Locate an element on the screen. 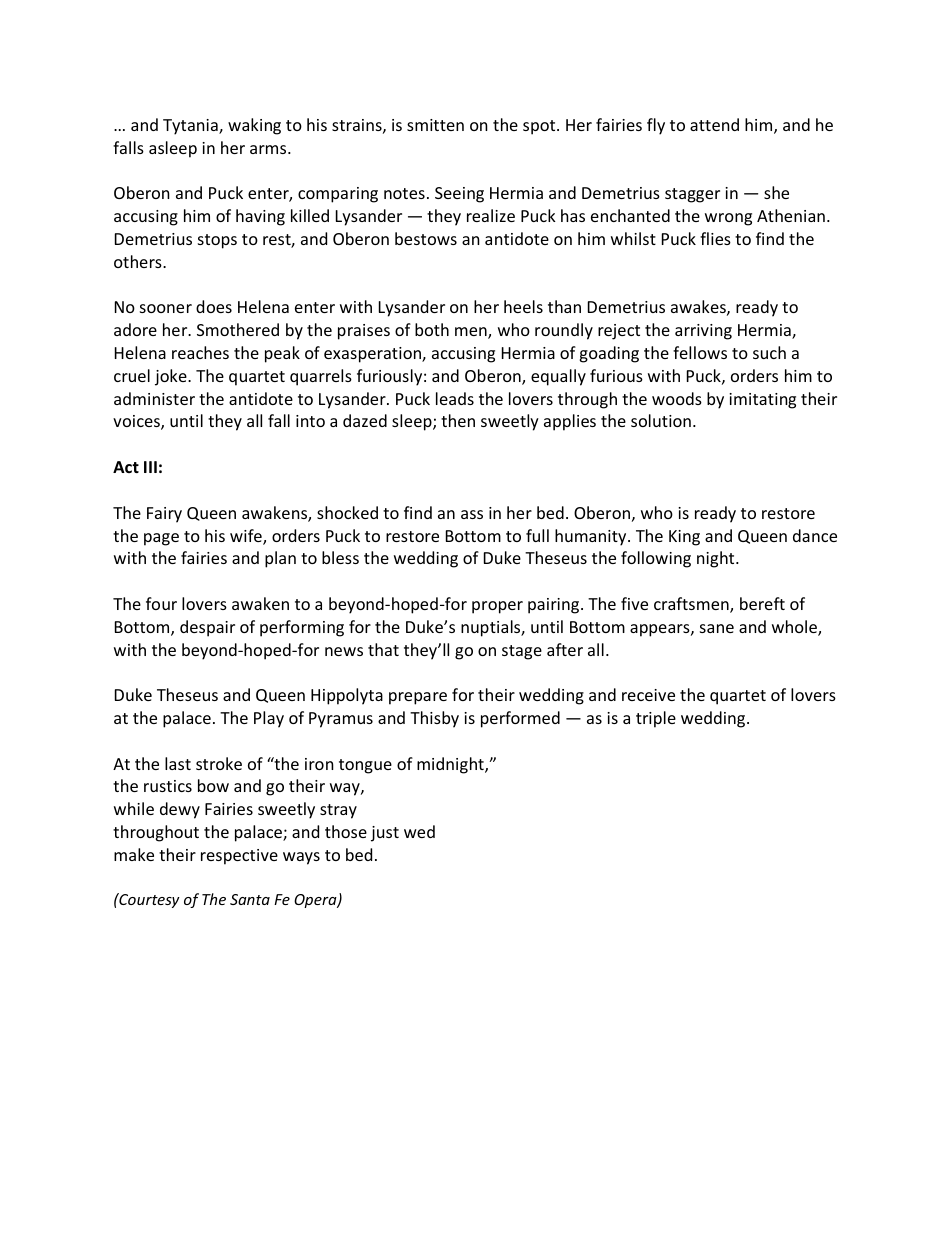 This screenshot has width=952, height=1233. Fairy is located at coordinates (164, 515).
